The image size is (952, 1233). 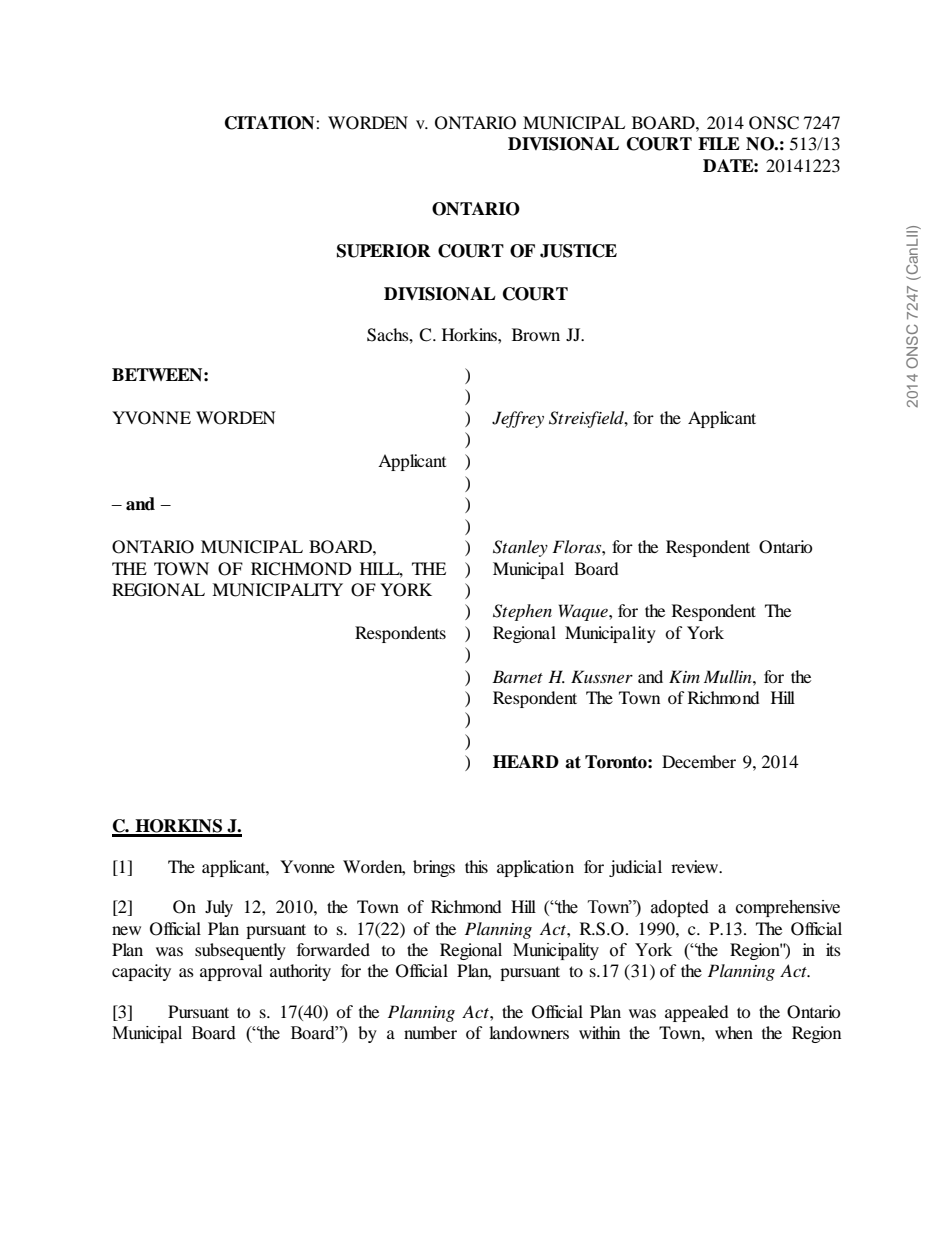 I want to click on Stephen, so click(x=522, y=612).
